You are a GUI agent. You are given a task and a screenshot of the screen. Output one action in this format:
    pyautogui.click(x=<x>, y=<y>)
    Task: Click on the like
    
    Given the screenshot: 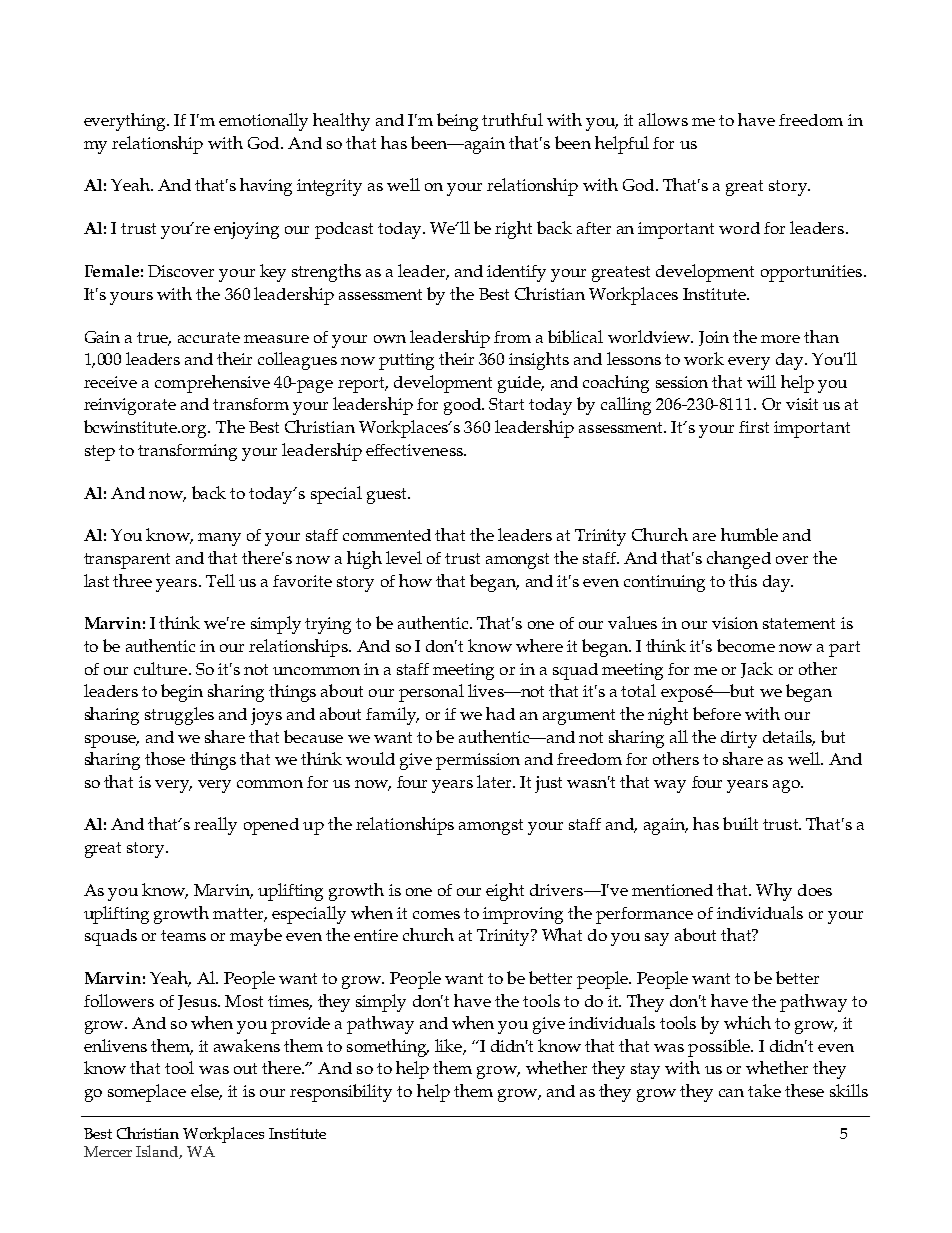 What is the action you would take?
    pyautogui.click(x=449, y=1047)
